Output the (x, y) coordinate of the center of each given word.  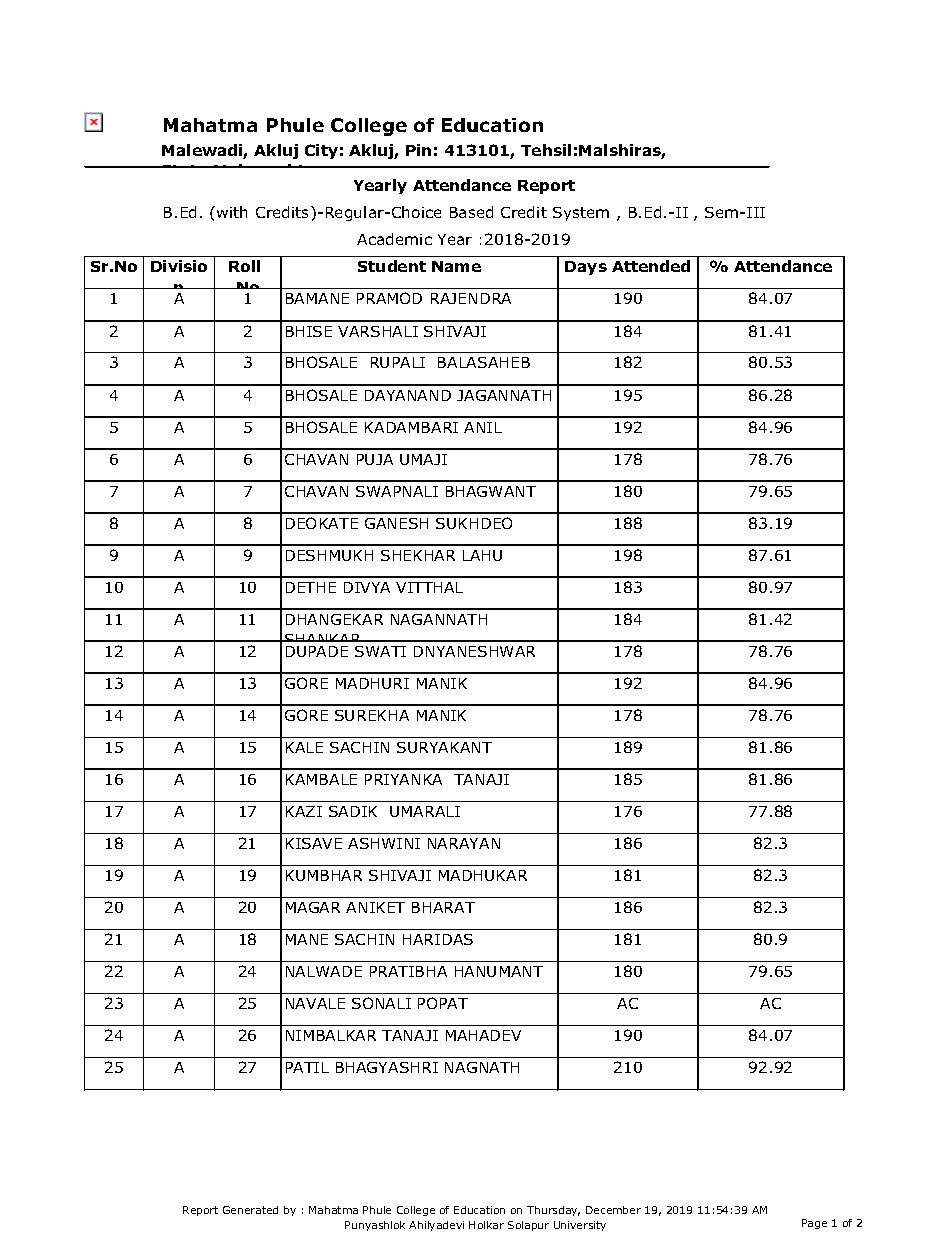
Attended (651, 266)
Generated (250, 1210)
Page (814, 1224)
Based (471, 212)
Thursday (553, 1211)
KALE (304, 747)
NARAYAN (464, 843)
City (321, 151)
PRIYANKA (403, 779)
